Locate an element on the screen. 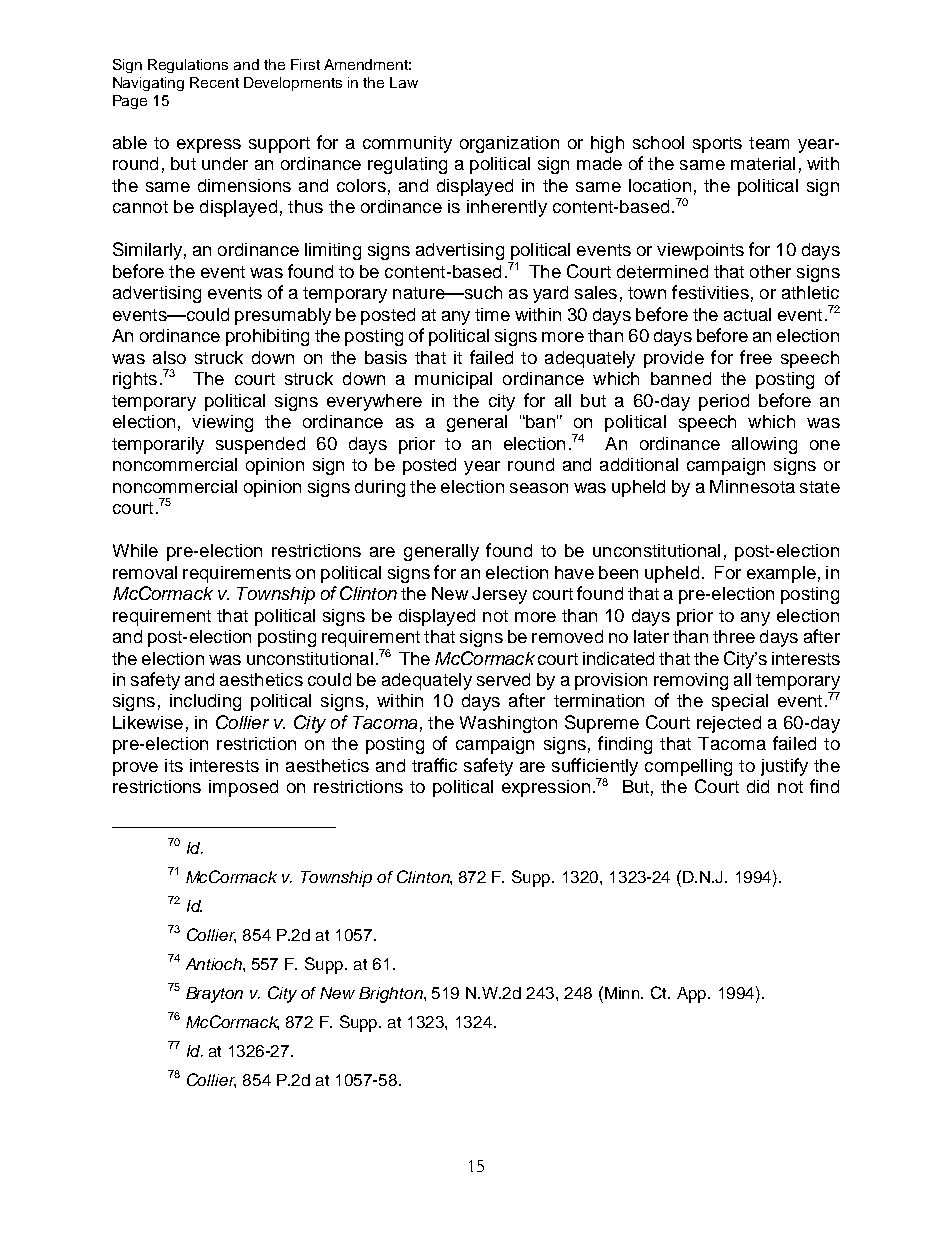 The image size is (952, 1233). Recent is located at coordinates (214, 82).
